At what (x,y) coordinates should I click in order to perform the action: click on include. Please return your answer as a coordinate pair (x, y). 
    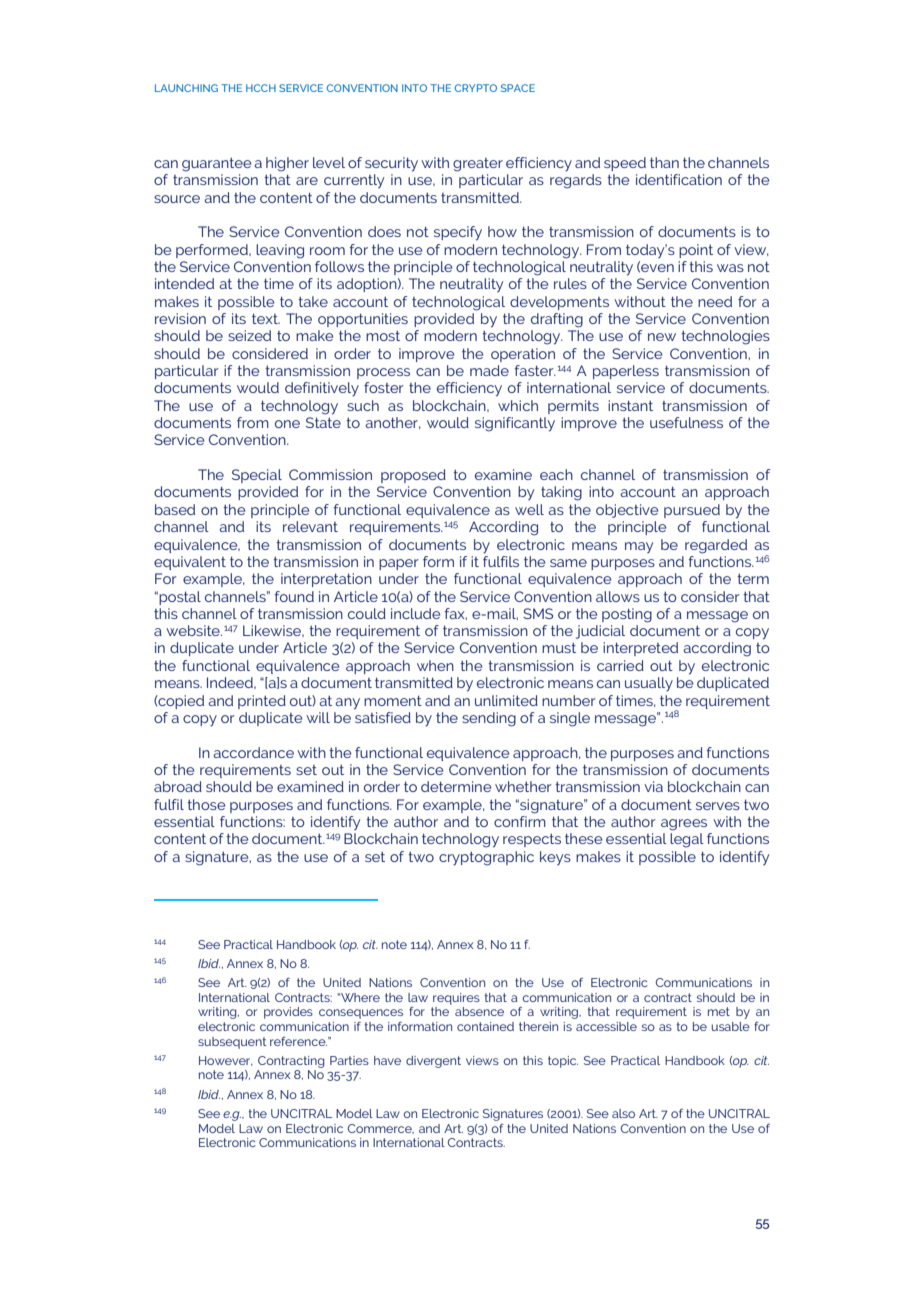
    Looking at the image, I should click on (416, 613).
